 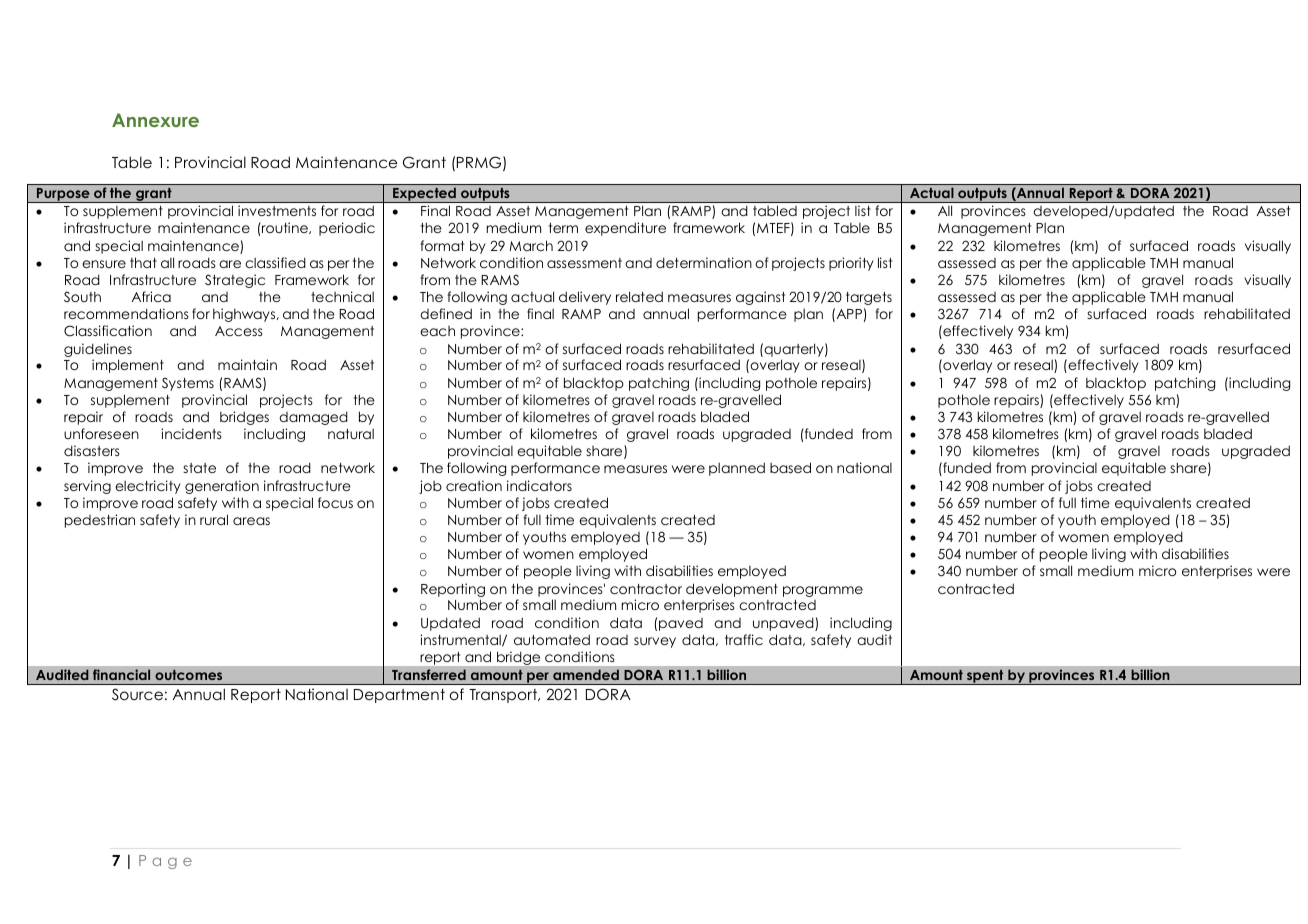 I want to click on expenditure, so click(x=625, y=229).
